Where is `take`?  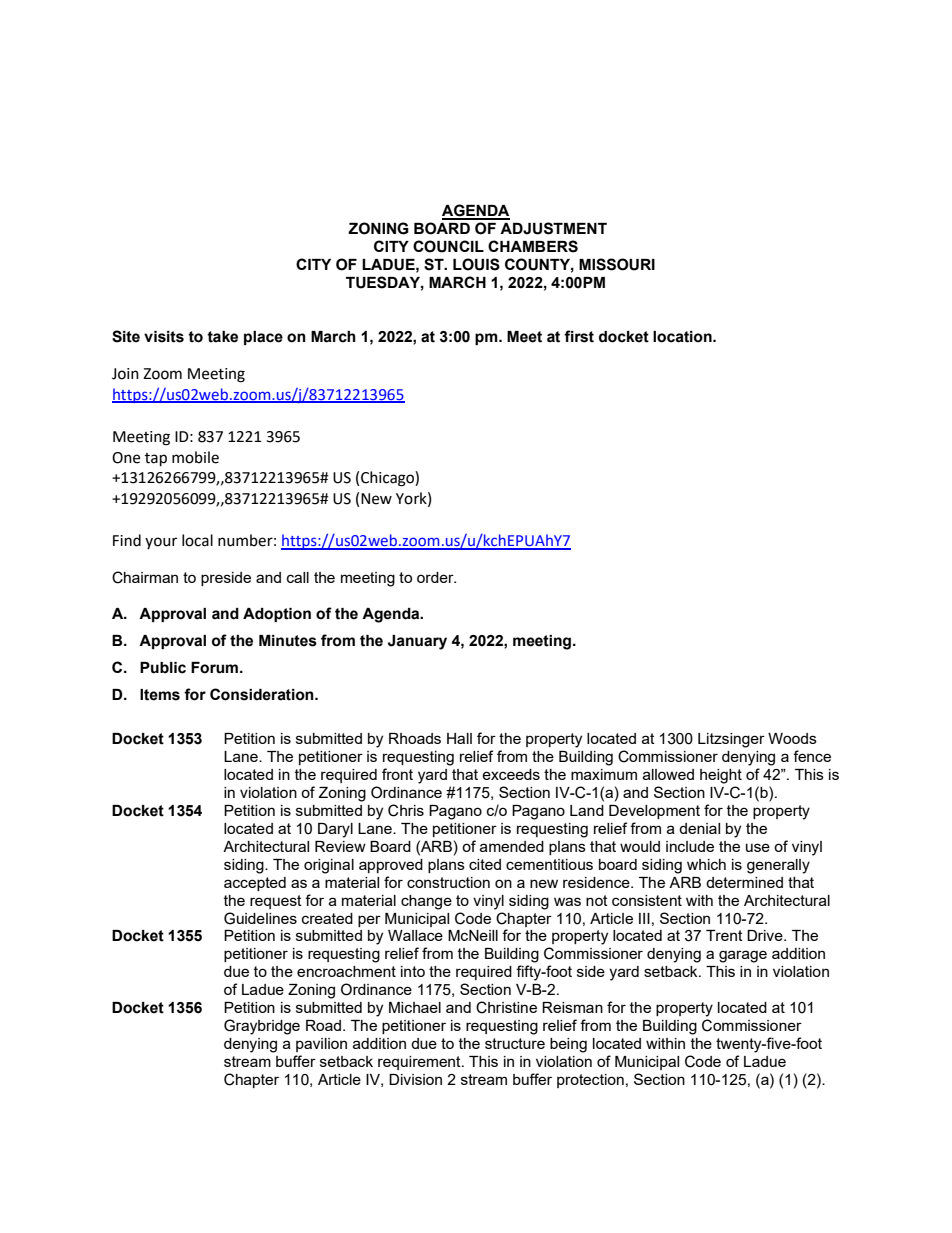
take is located at coordinates (222, 337).
